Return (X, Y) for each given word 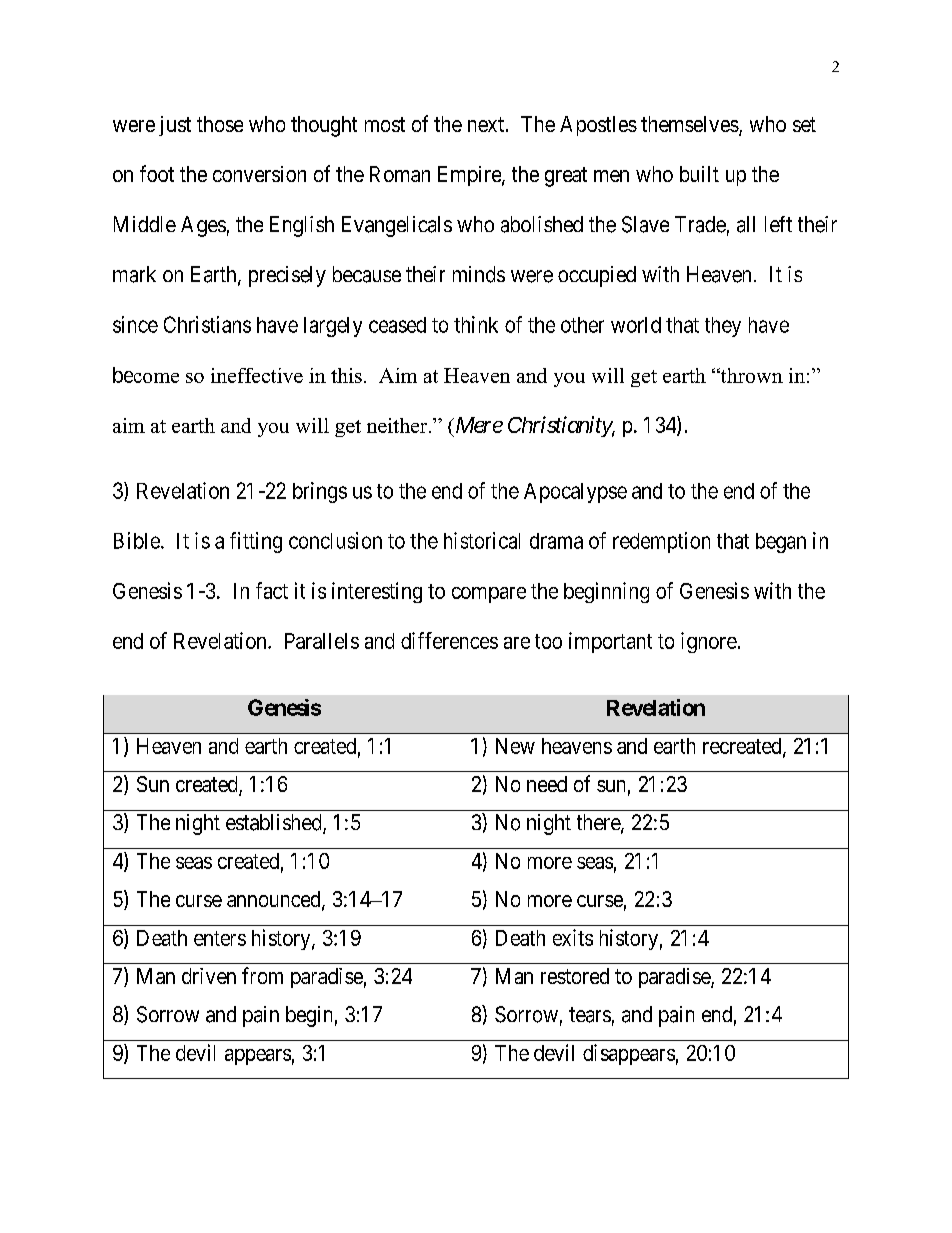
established (275, 823)
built (699, 174)
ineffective (257, 375)
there (599, 823)
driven (209, 976)
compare (489, 595)
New (515, 746)
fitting (256, 542)
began (781, 543)
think (476, 324)
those (220, 124)
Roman (400, 174)
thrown (750, 375)
